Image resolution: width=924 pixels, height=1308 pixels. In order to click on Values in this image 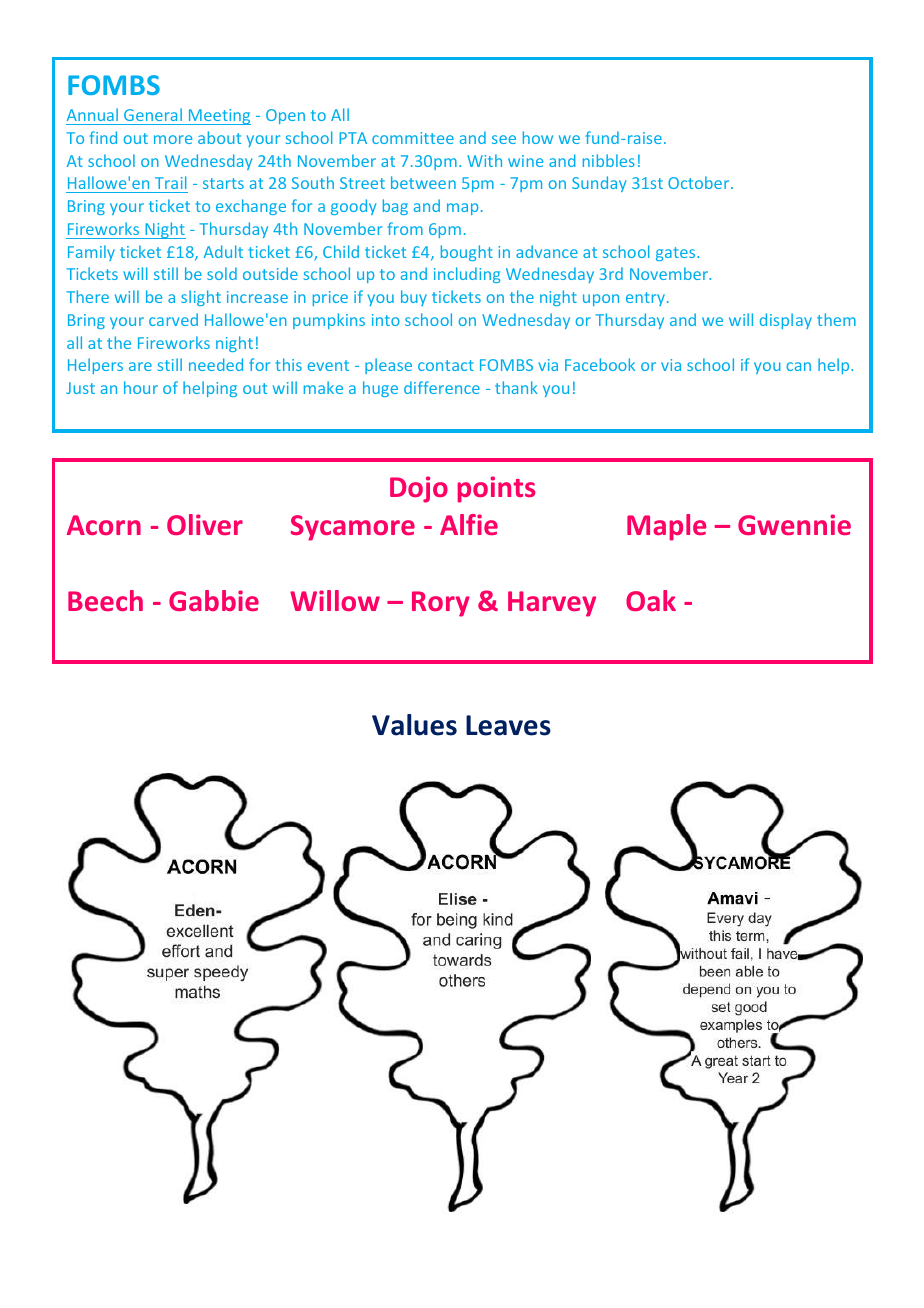, I will do `click(414, 725)`.
